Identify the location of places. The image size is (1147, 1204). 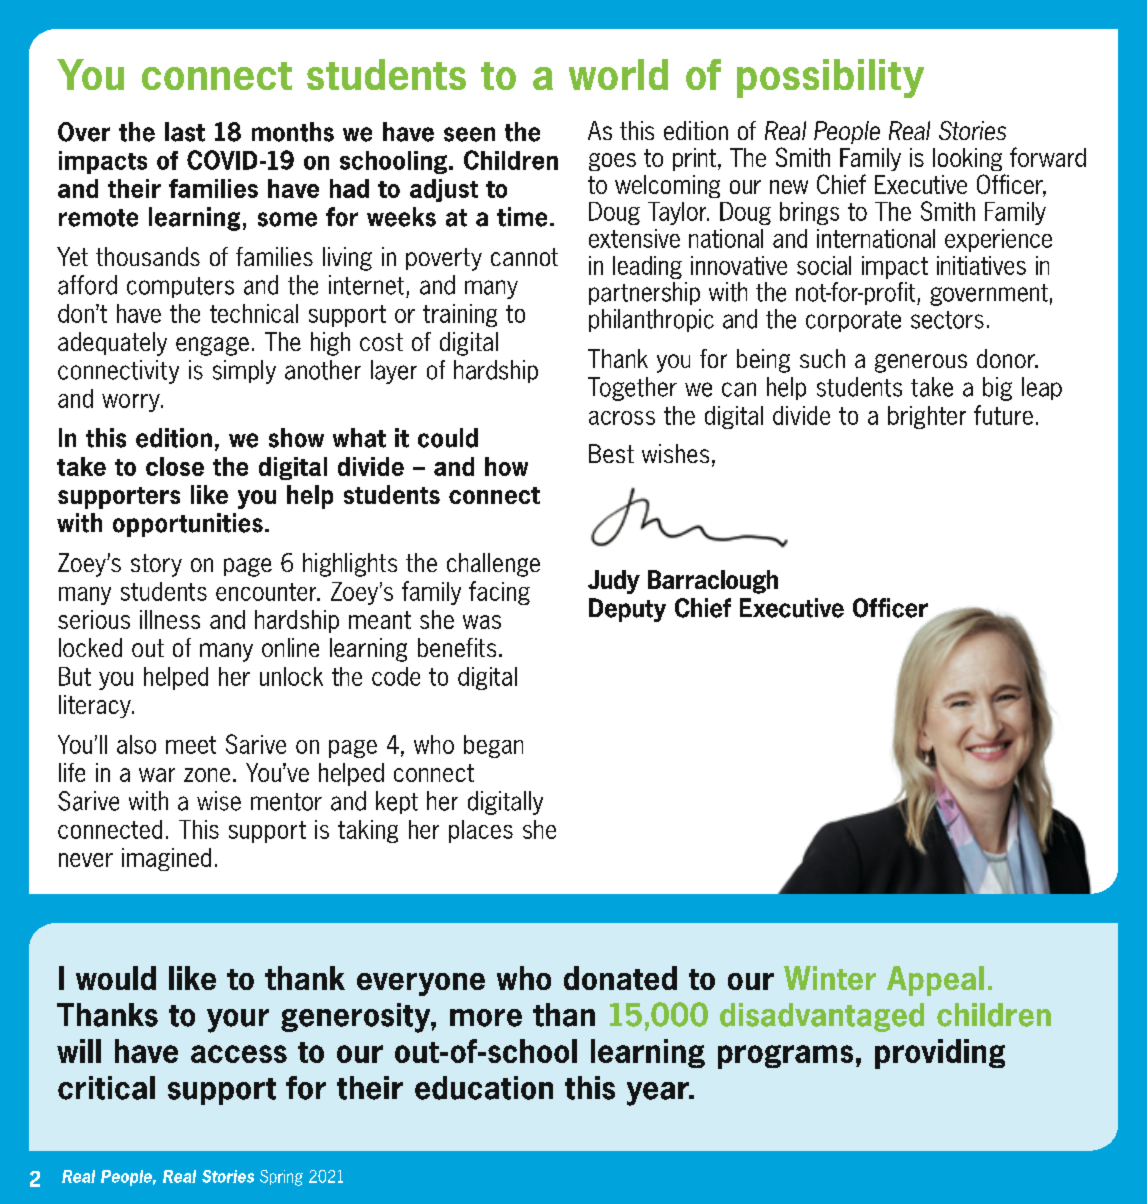
(481, 831).
